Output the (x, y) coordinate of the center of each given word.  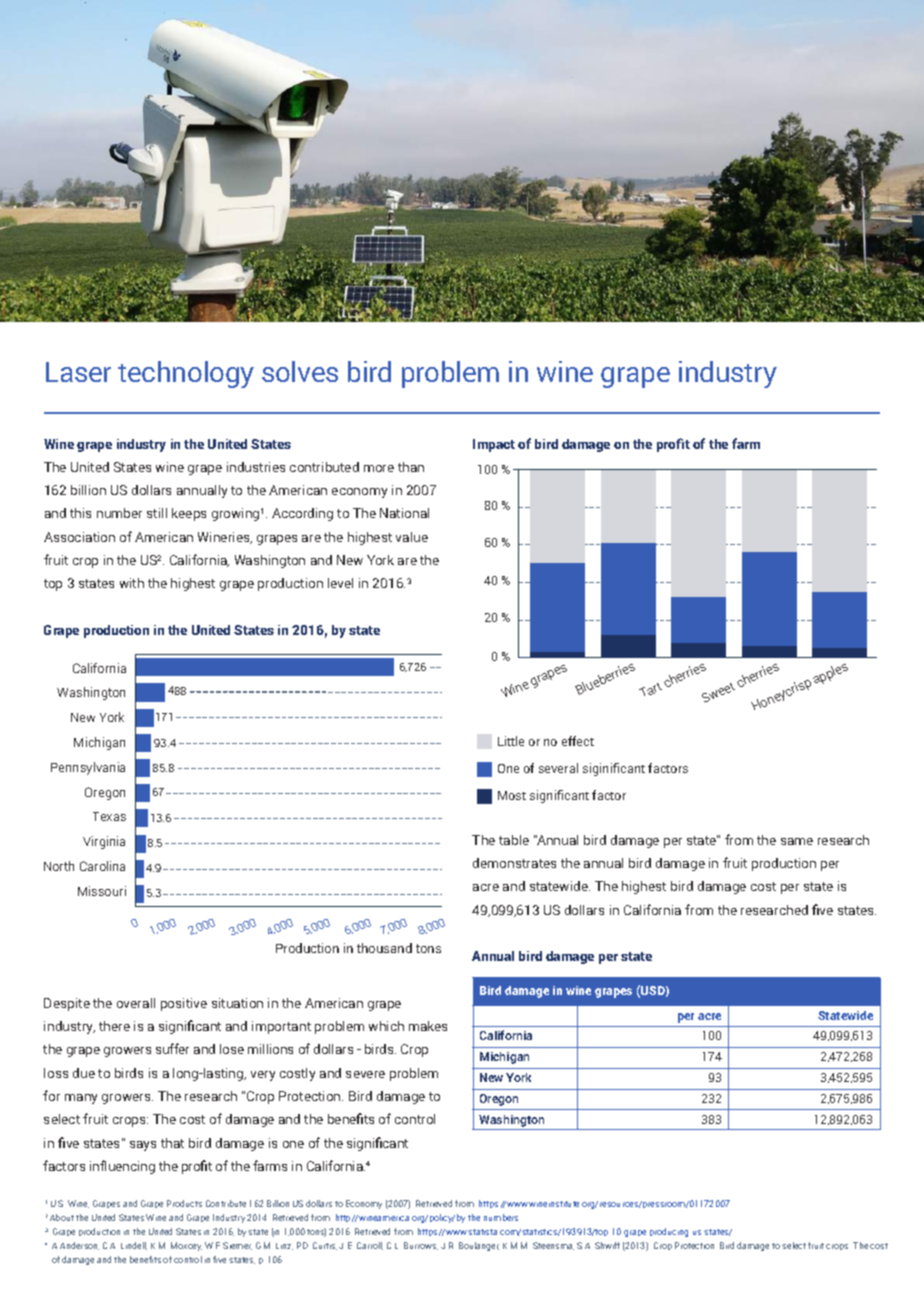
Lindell (134, 1246)
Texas (109, 816)
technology (186, 374)
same (797, 841)
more (379, 468)
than (411, 467)
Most (512, 795)
